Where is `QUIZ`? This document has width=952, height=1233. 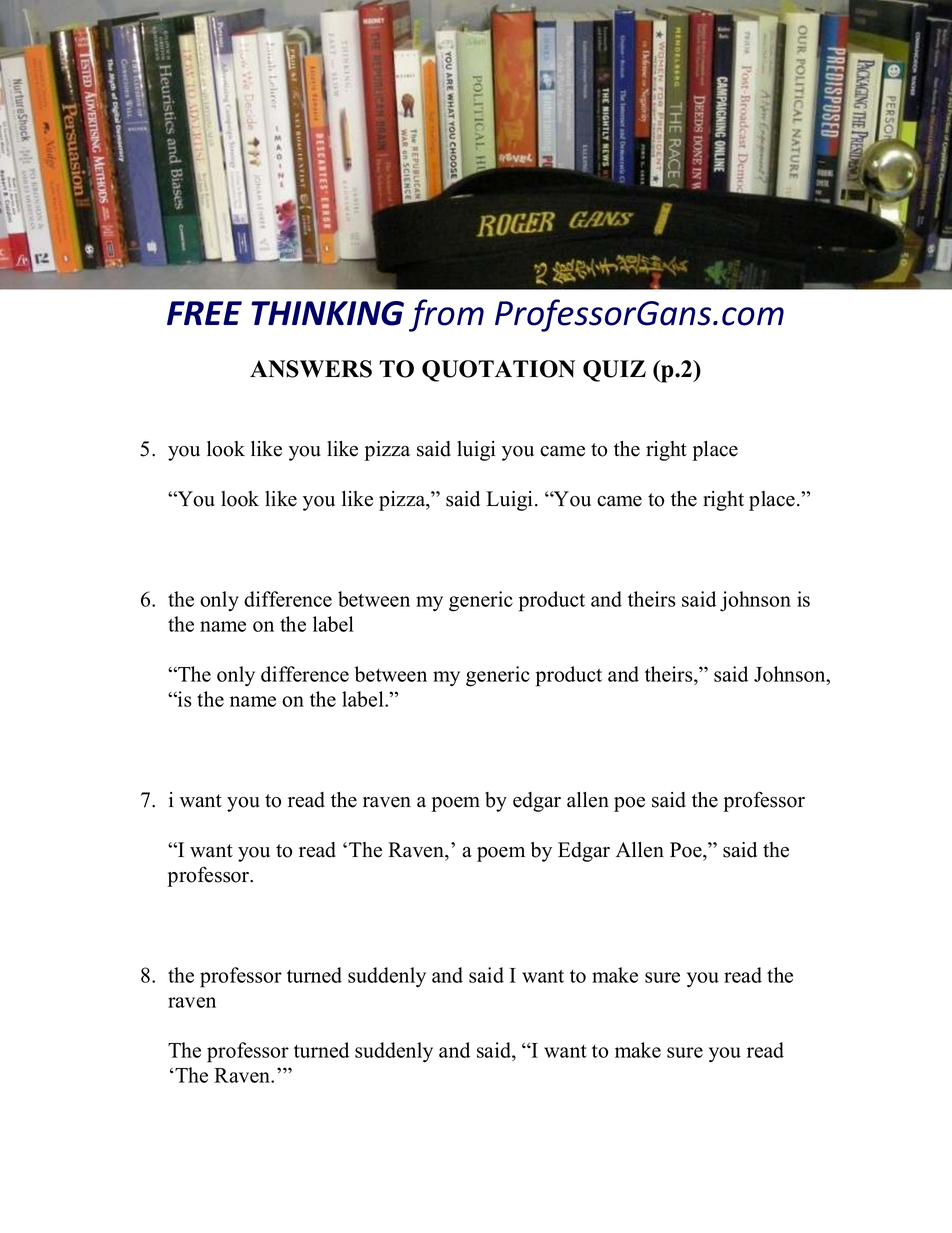 QUIZ is located at coordinates (614, 371).
